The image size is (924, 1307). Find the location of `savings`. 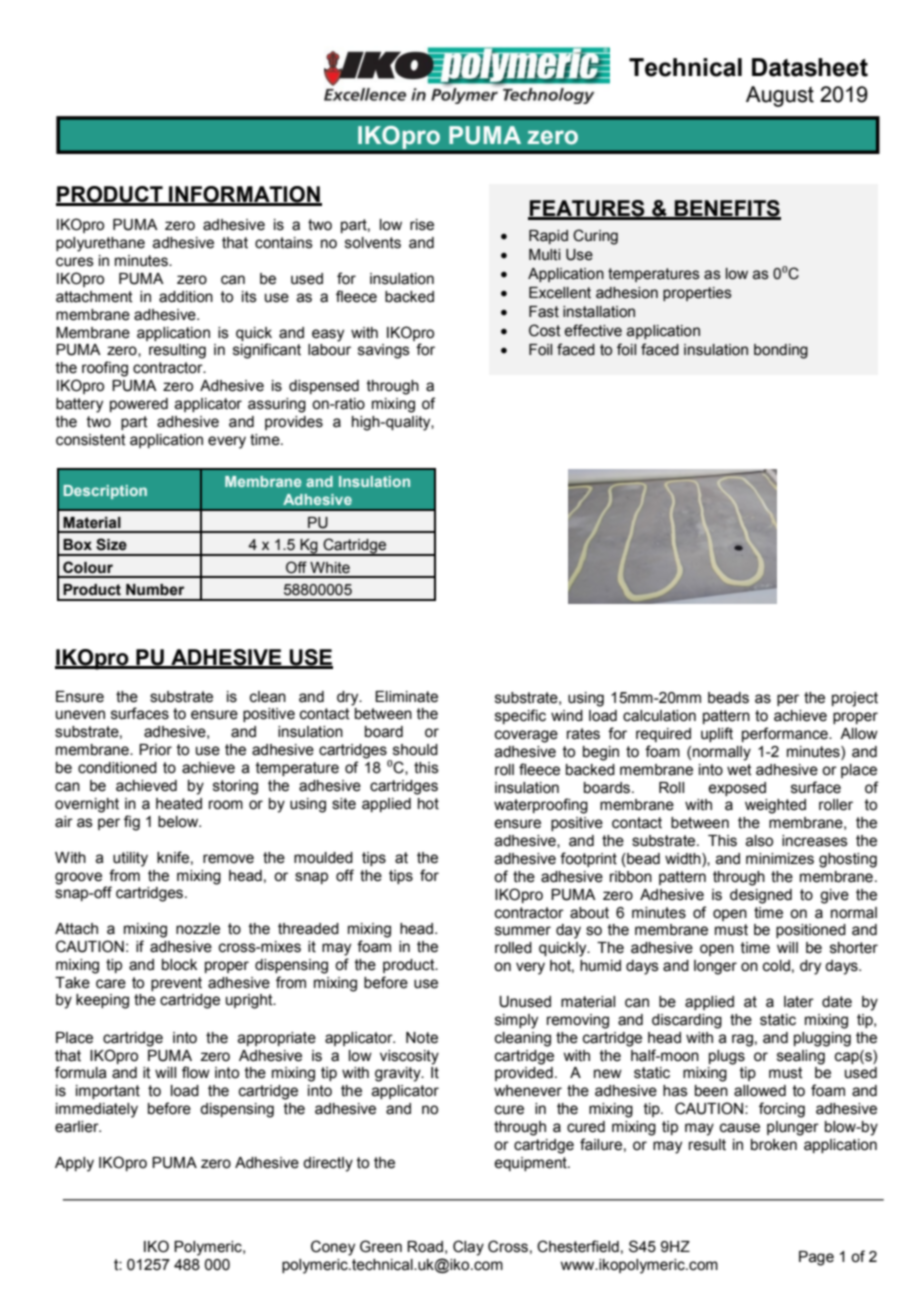

savings is located at coordinates (384, 351).
